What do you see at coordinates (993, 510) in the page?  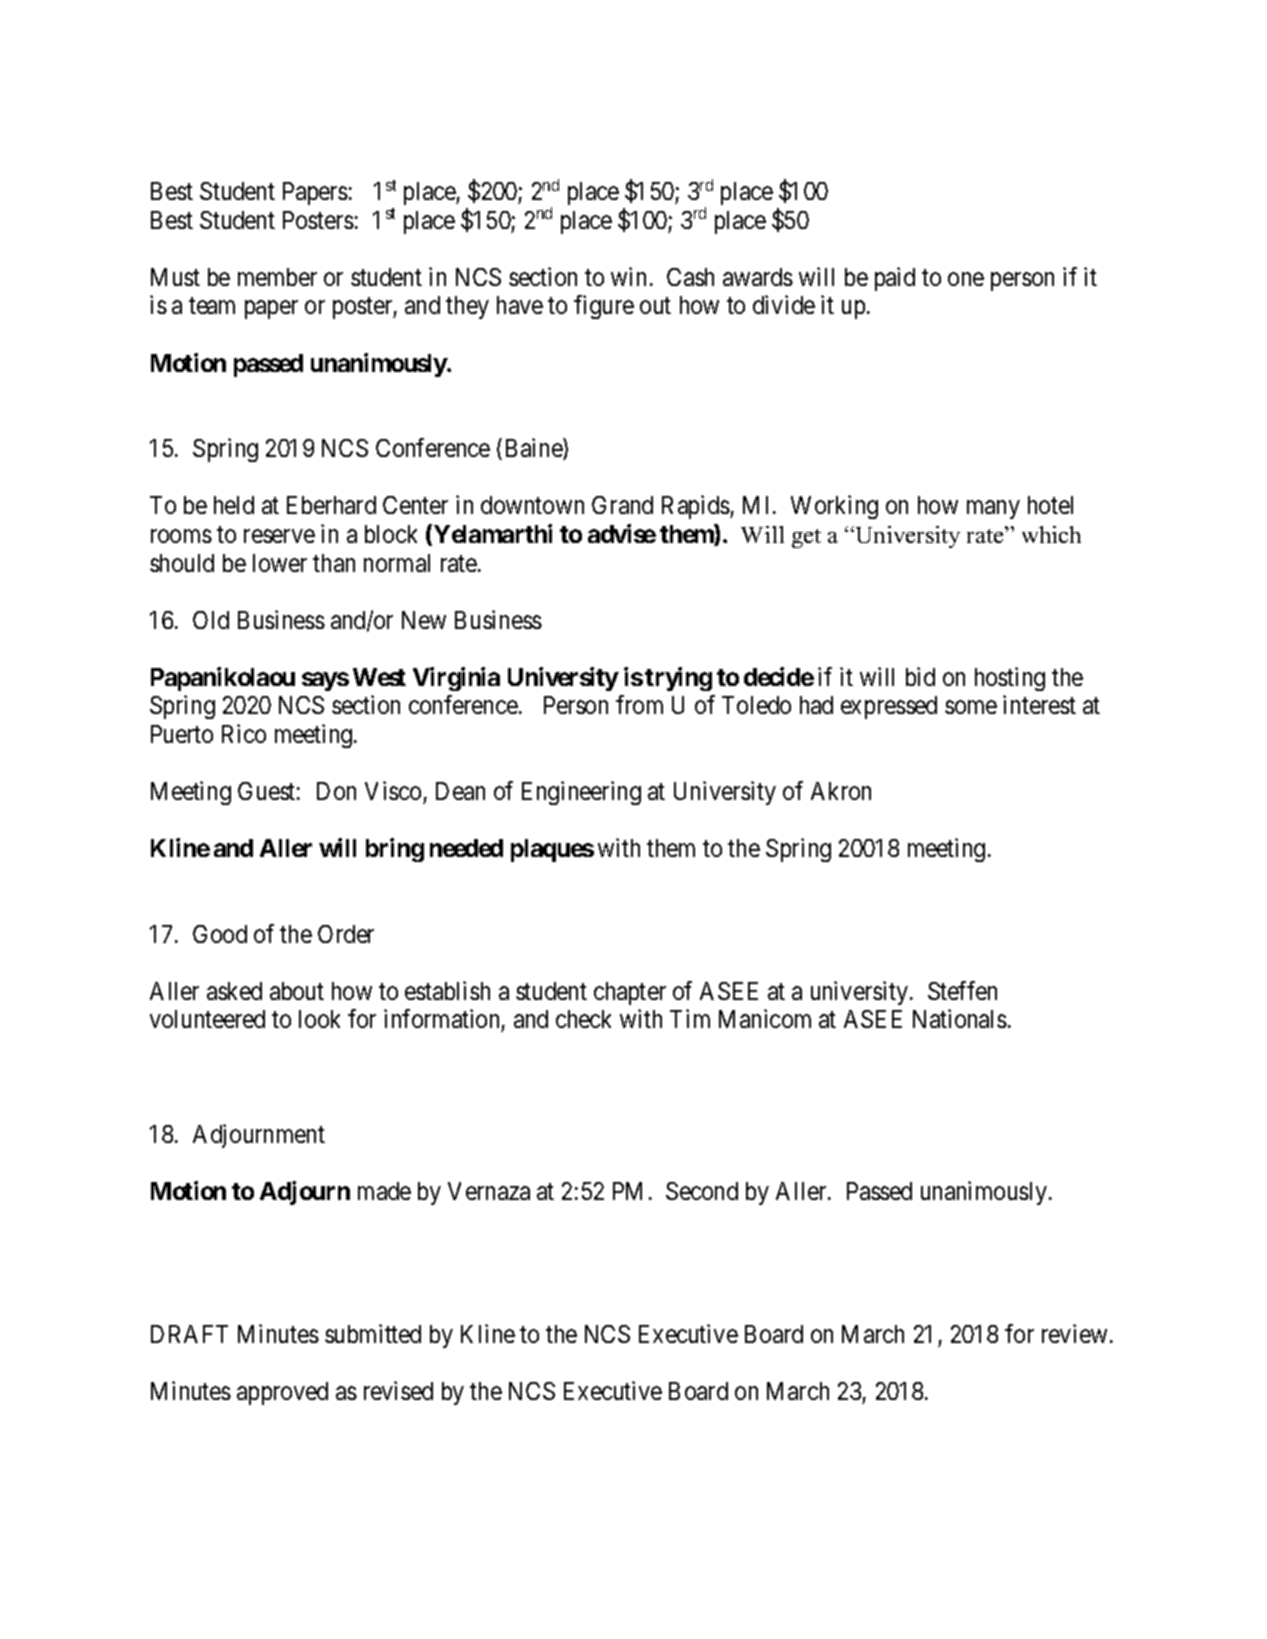 I see `many` at bounding box center [993, 510].
